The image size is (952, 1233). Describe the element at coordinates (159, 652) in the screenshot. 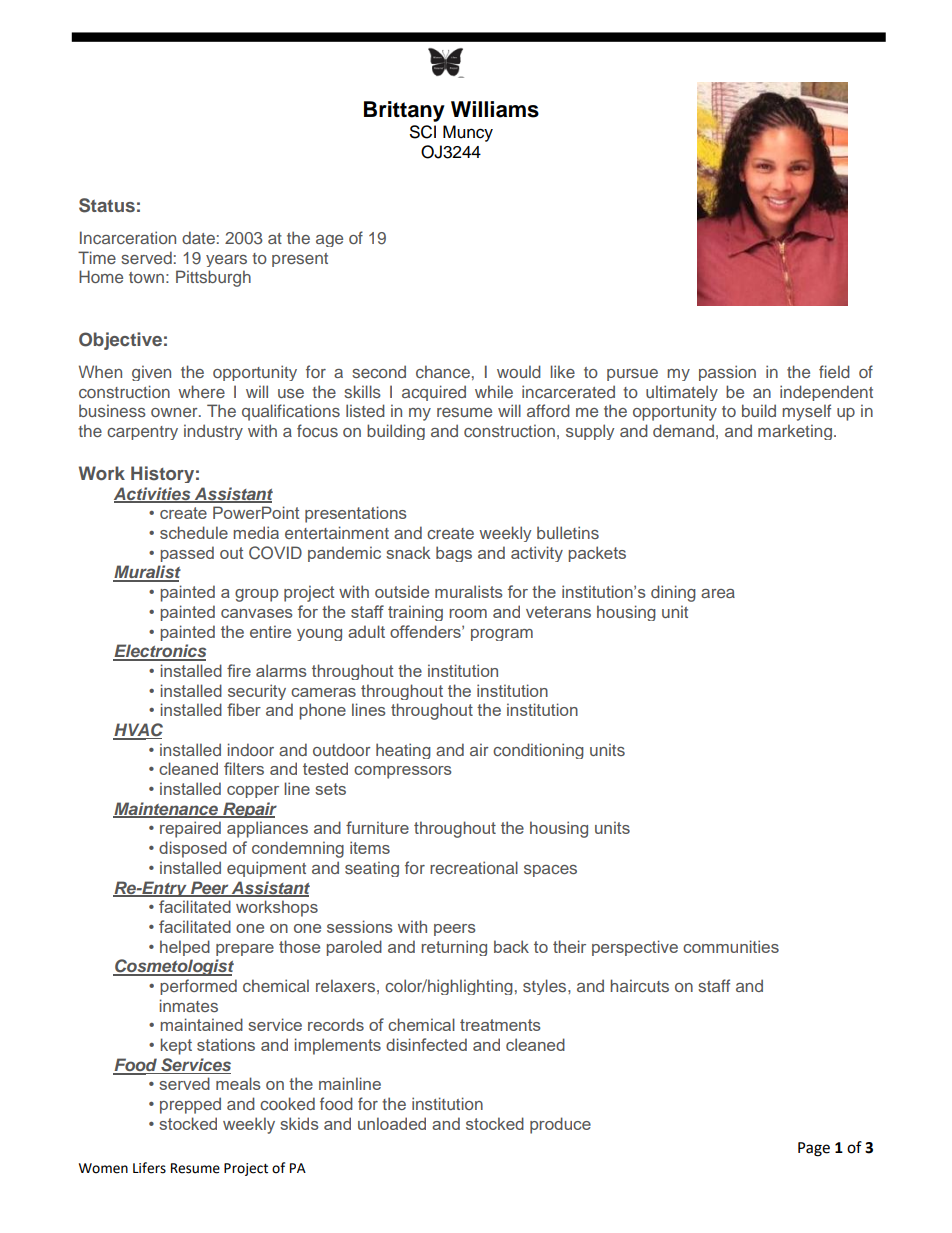

I see `Electronics` at that location.
